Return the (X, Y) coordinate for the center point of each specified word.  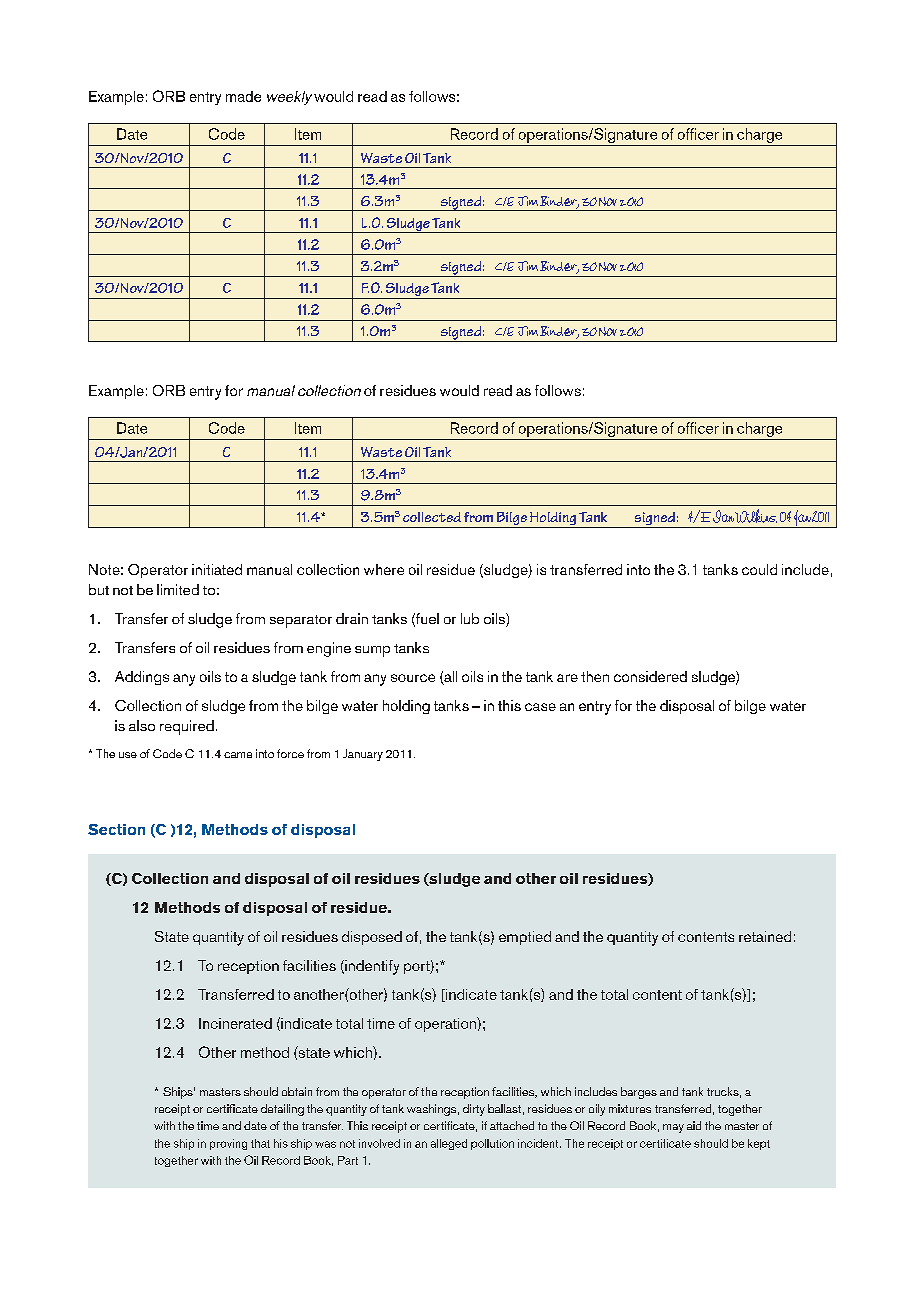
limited (178, 589)
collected (432, 517)
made (243, 96)
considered (650, 676)
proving (228, 1144)
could (759, 569)
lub (470, 618)
